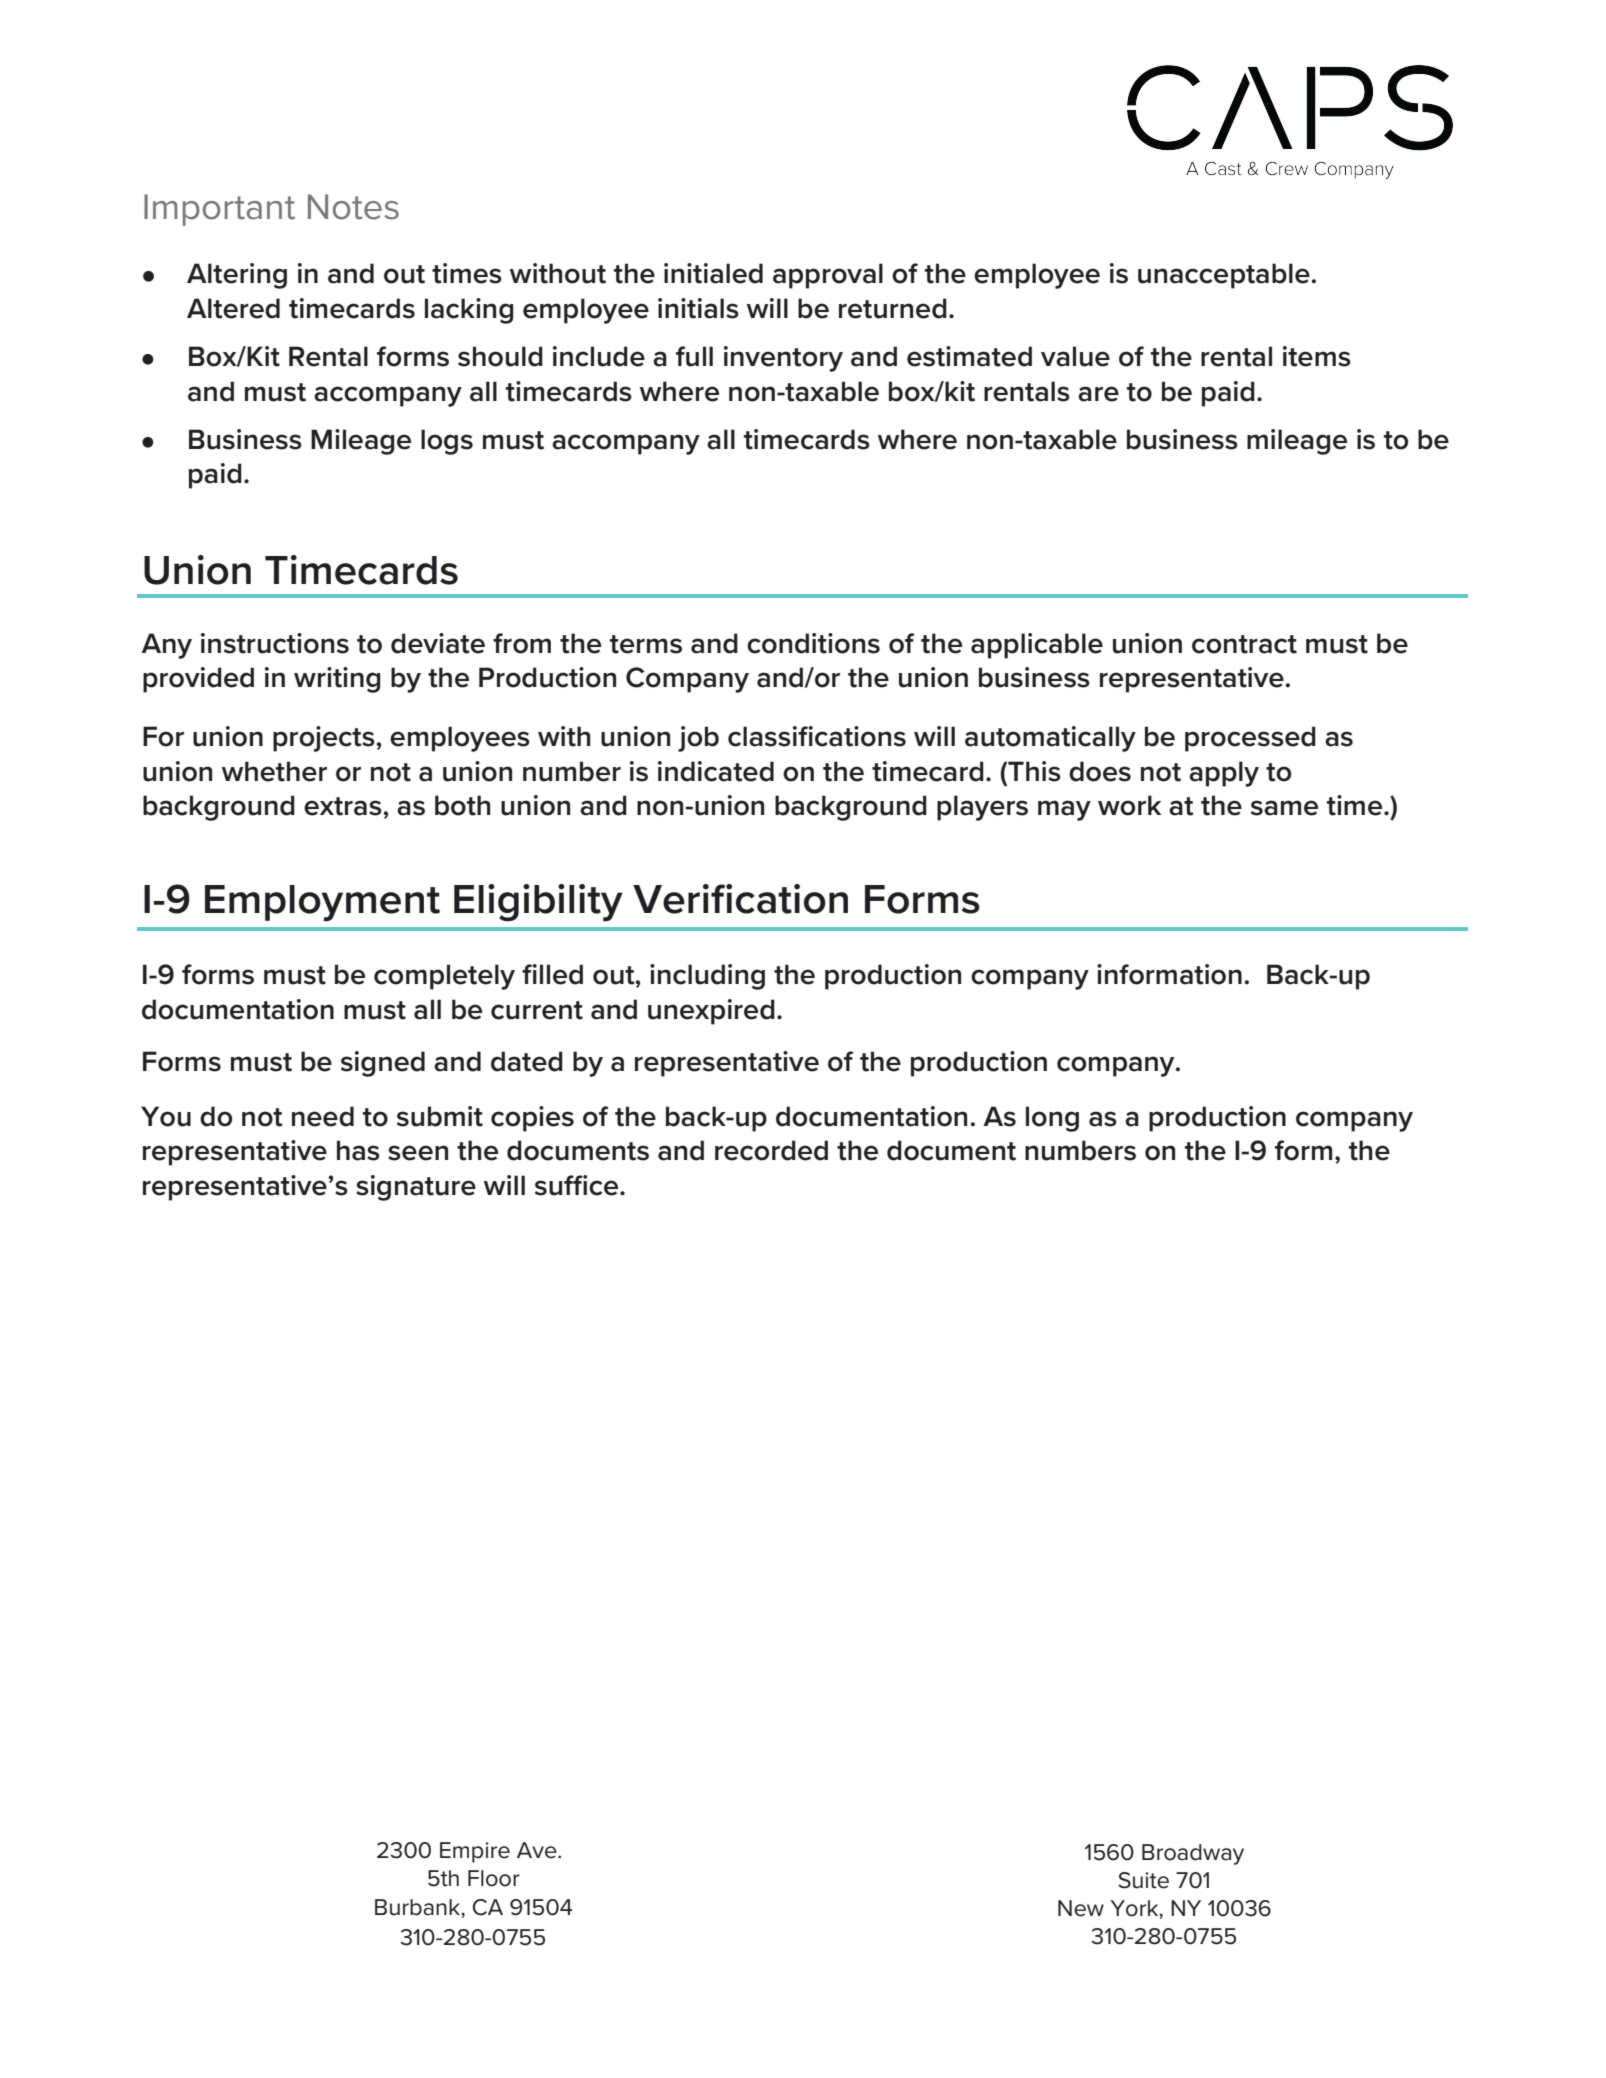  Describe the element at coordinates (1224, 774) in the screenshot. I see `apply` at that location.
